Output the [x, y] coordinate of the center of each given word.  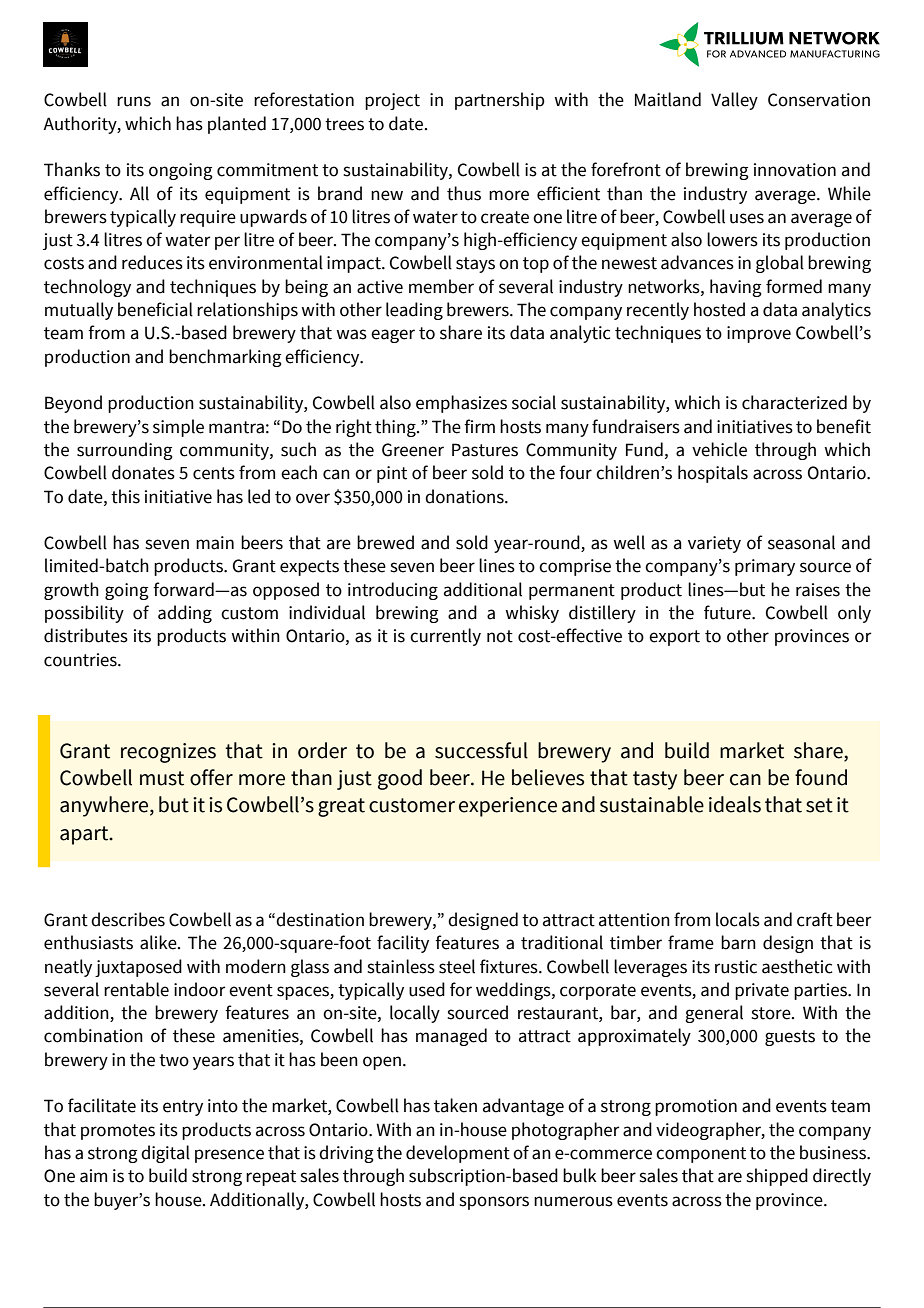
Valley [734, 101]
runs [134, 101]
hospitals [713, 474]
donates [143, 472]
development [458, 1154]
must [162, 778]
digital [165, 1154]
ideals [735, 804]
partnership [500, 101]
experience [508, 807]
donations [465, 496]
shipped [777, 1177]
